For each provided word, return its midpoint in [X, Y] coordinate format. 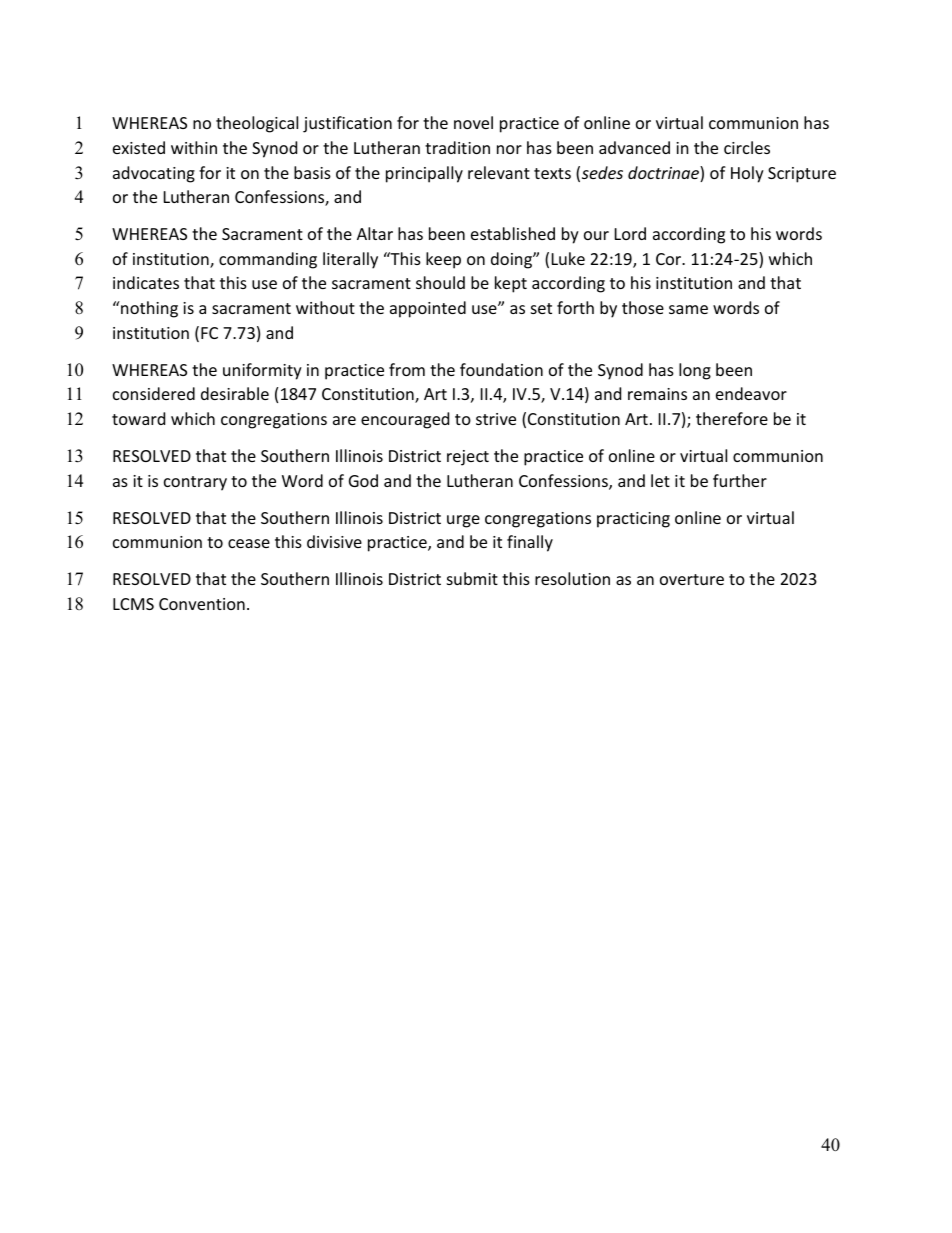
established [513, 233]
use [264, 284]
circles [747, 147]
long [695, 371]
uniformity [262, 371]
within [194, 147]
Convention [202, 604]
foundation [501, 369]
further [740, 480]
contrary [195, 483]
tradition [457, 147]
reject [468, 458]
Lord [630, 233]
